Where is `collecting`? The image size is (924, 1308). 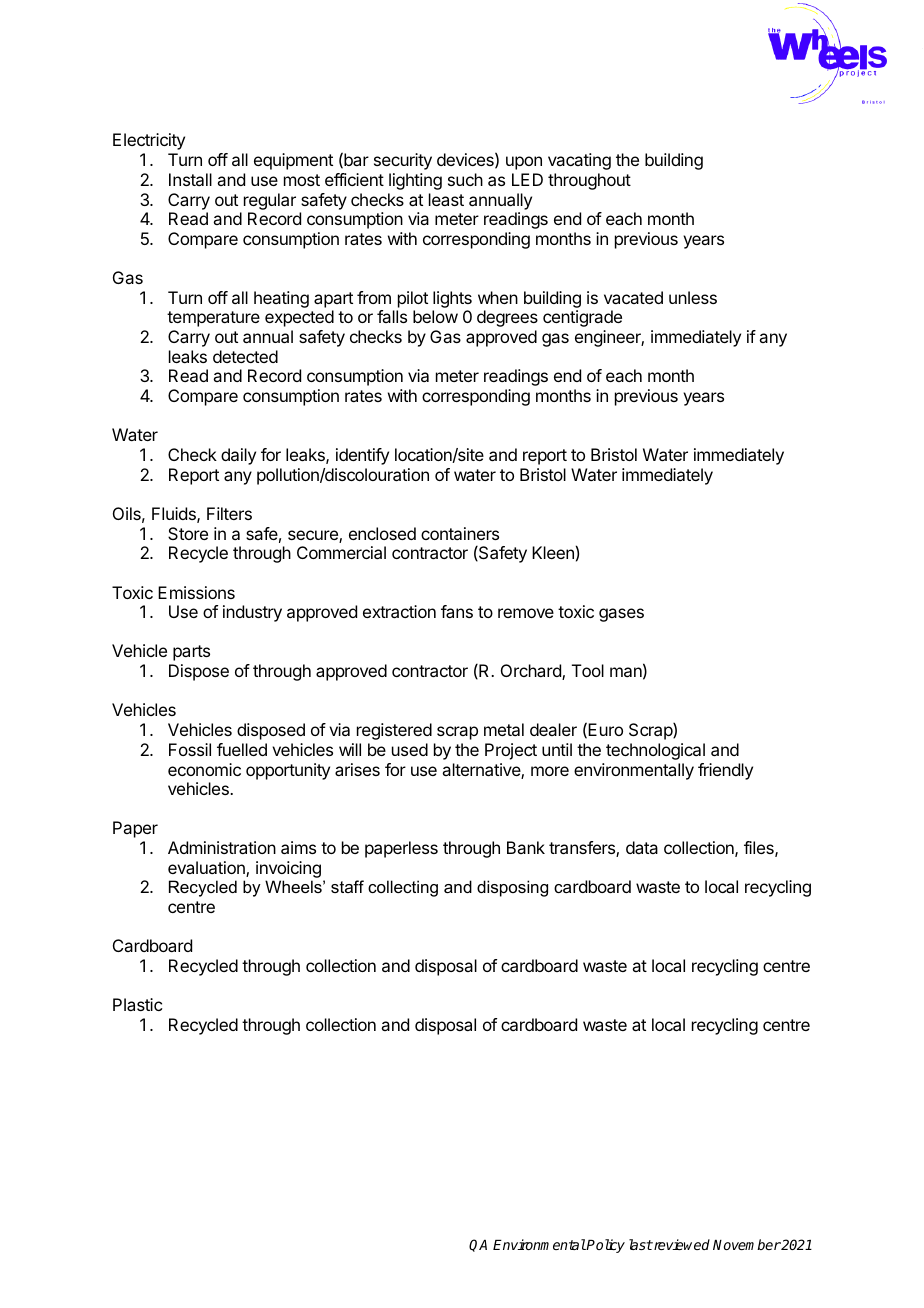
collecting is located at coordinates (403, 888).
